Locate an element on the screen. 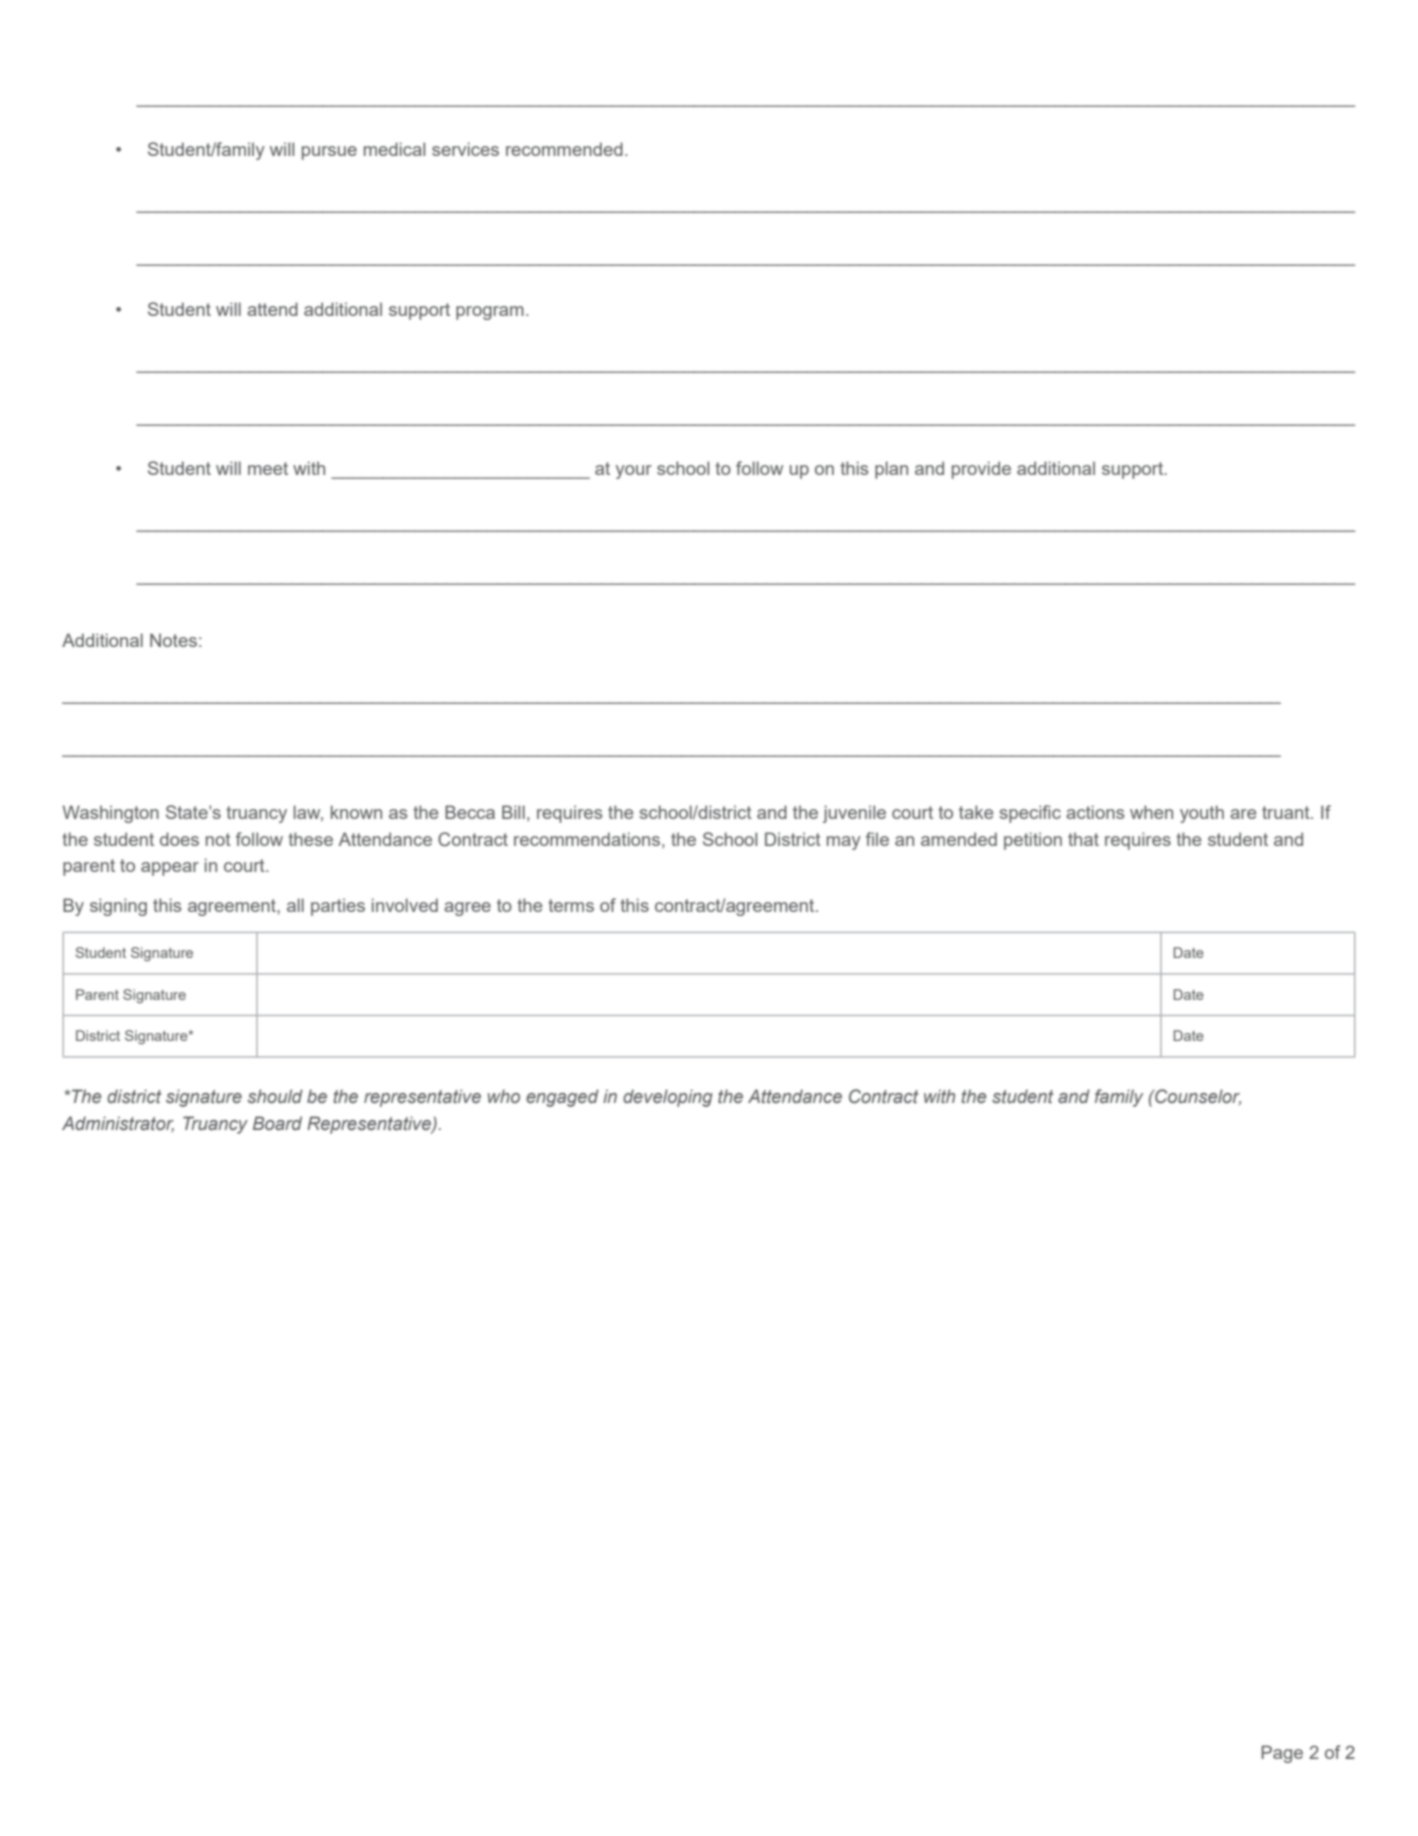  Page is located at coordinates (1282, 1754).
